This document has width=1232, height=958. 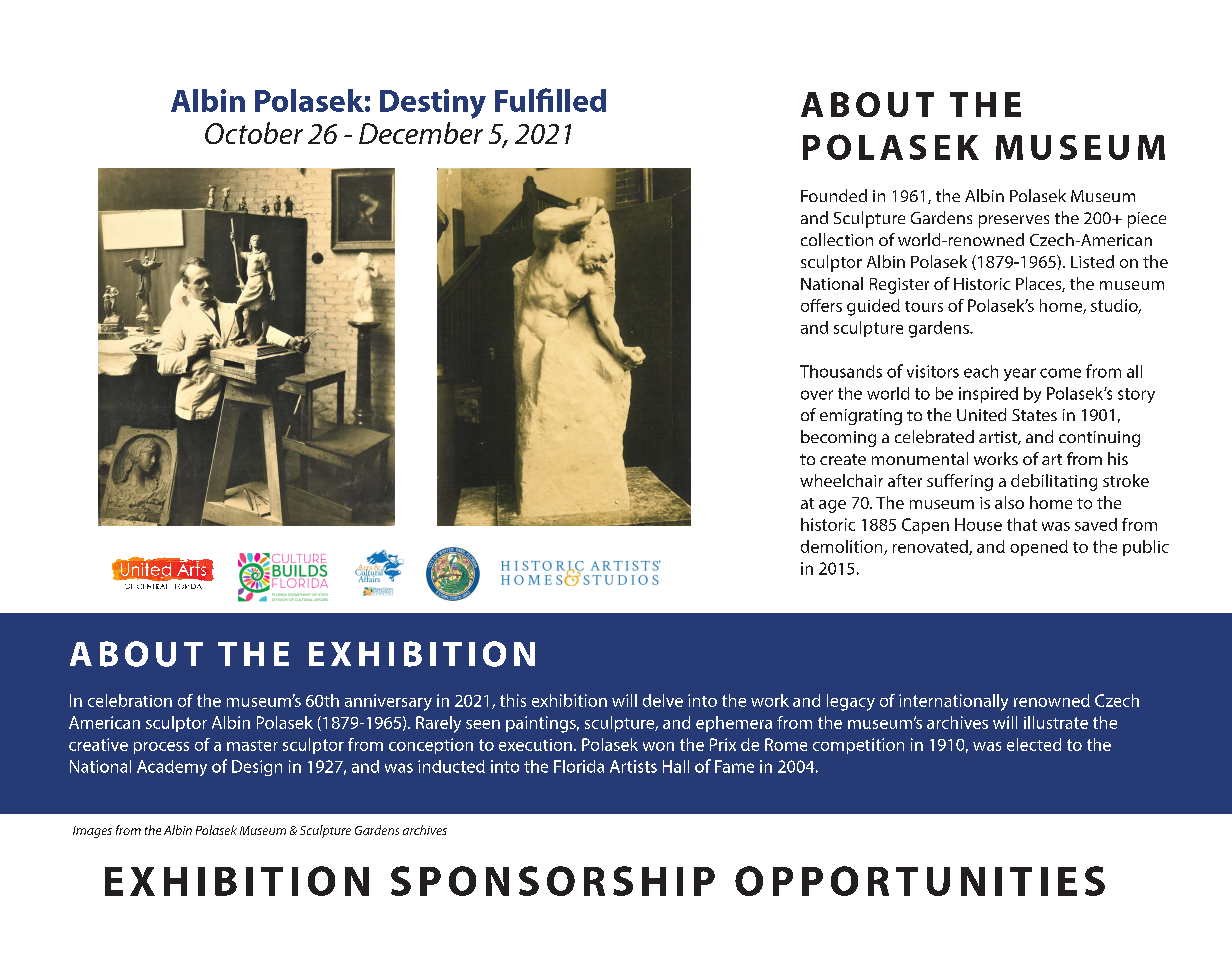 What do you see at coordinates (924, 306) in the document?
I see `tours` at bounding box center [924, 306].
